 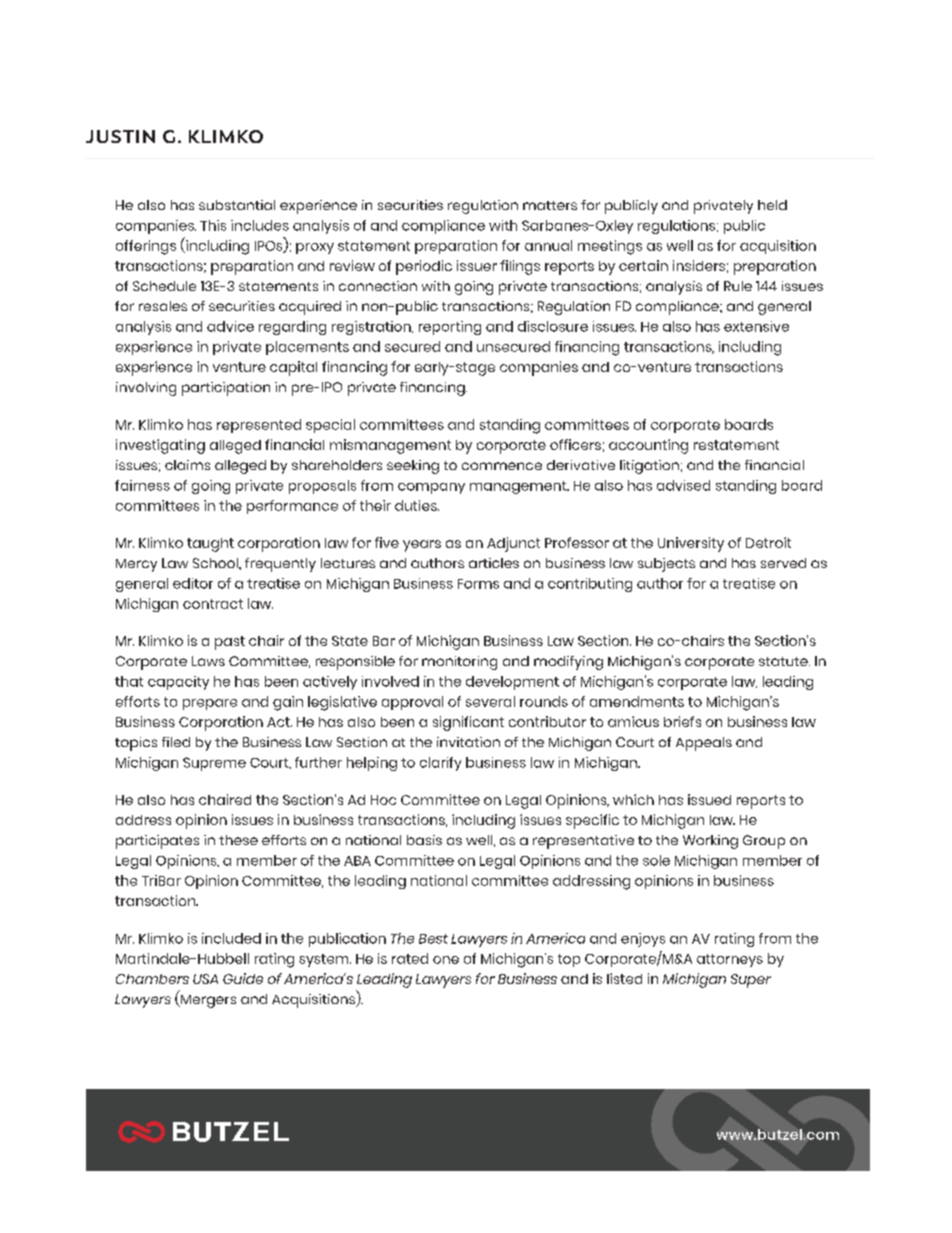 I want to click on held, so click(x=772, y=205).
